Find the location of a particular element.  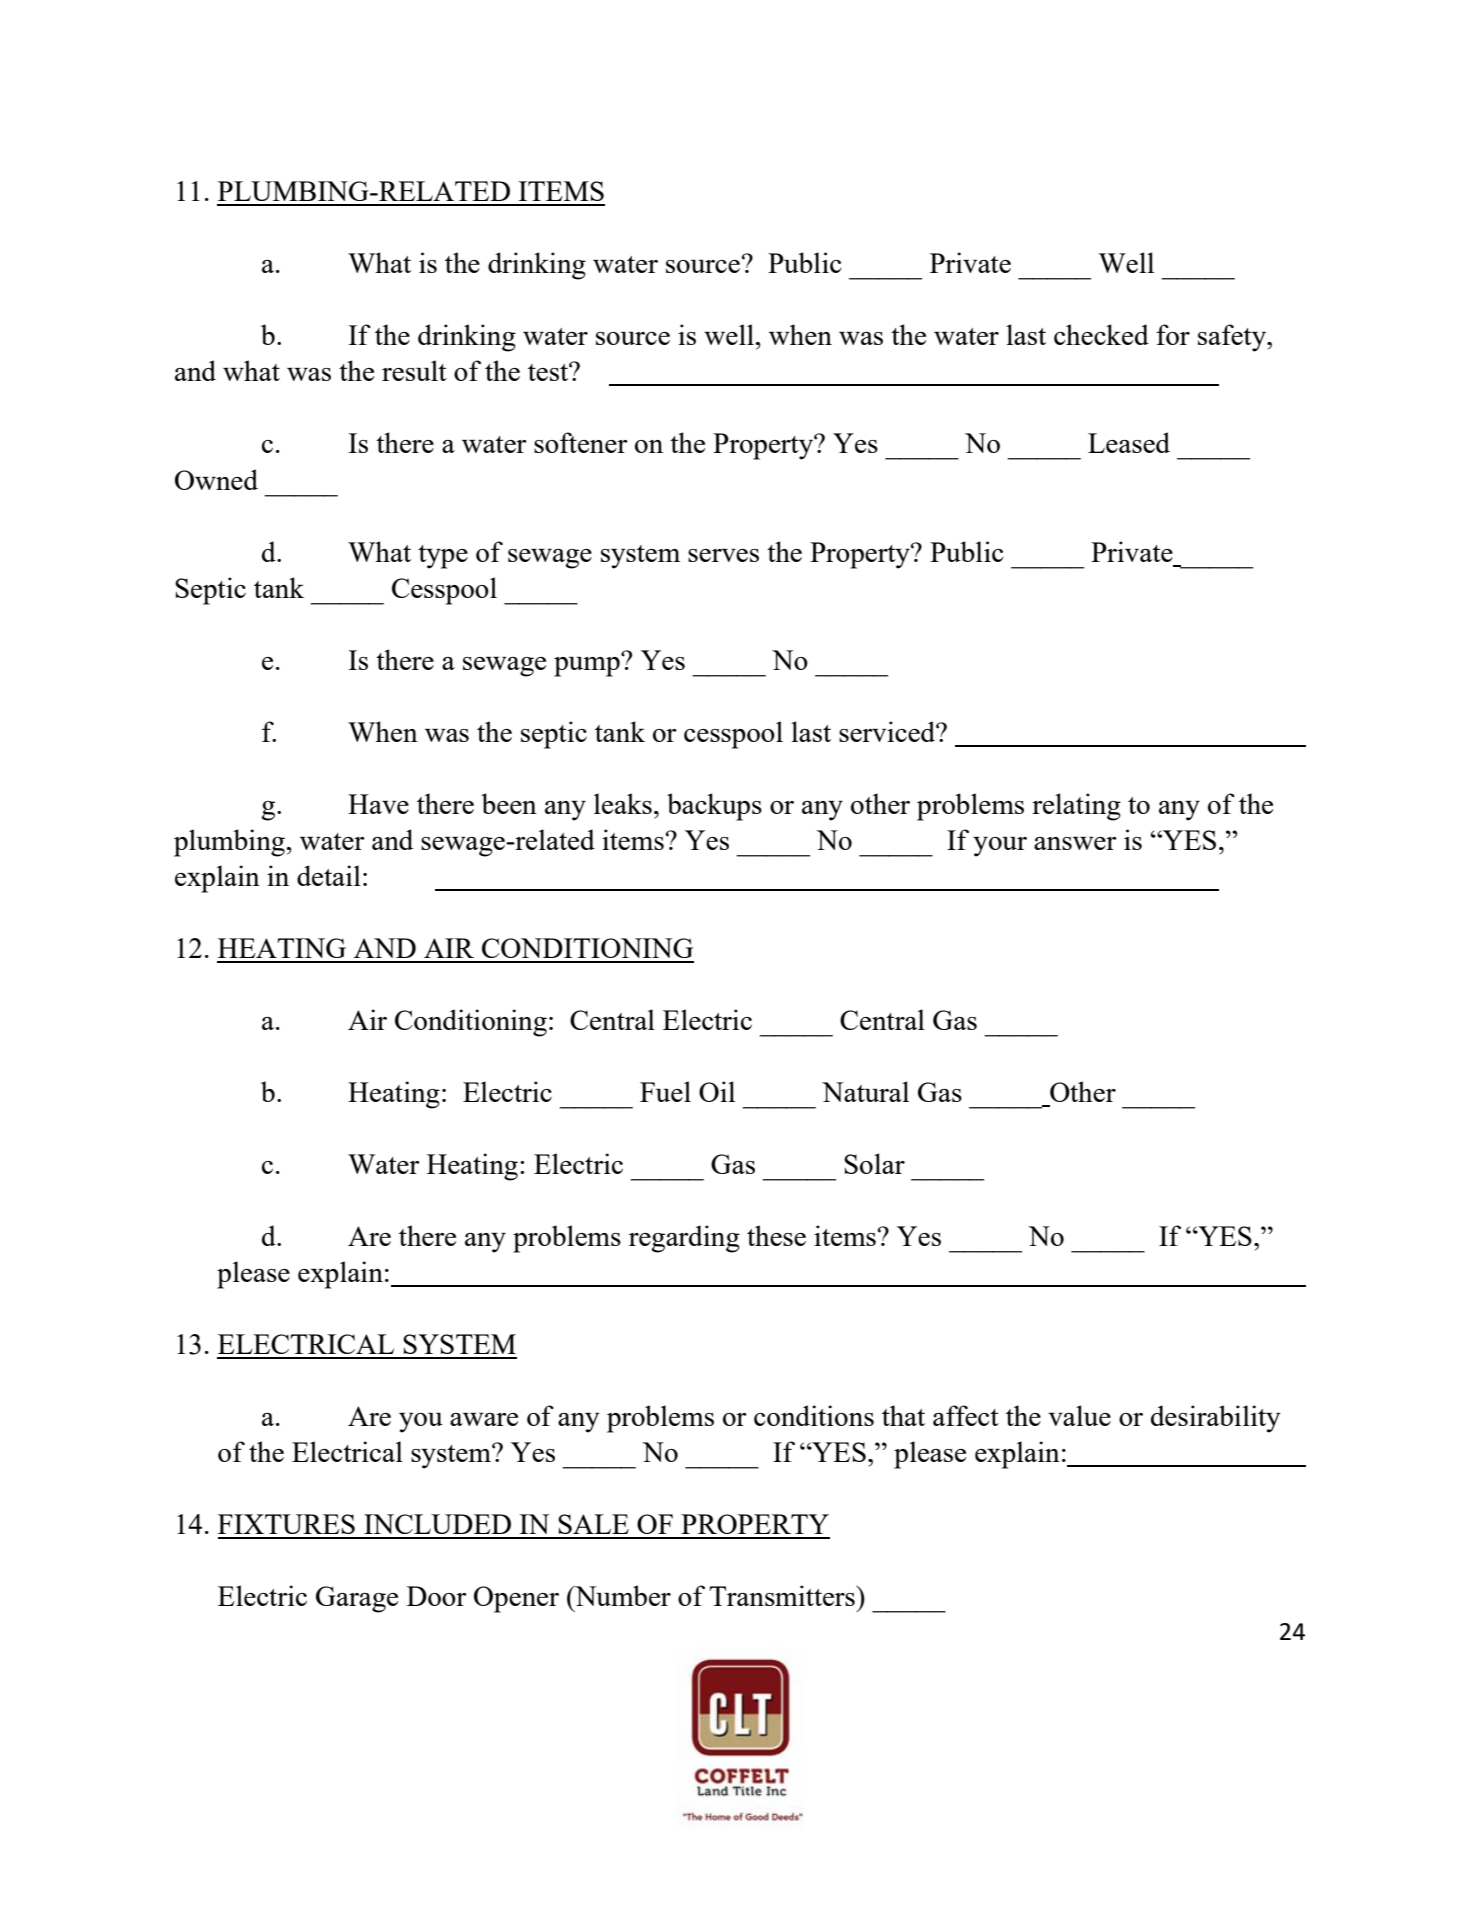

Fuel is located at coordinates (665, 1091).
